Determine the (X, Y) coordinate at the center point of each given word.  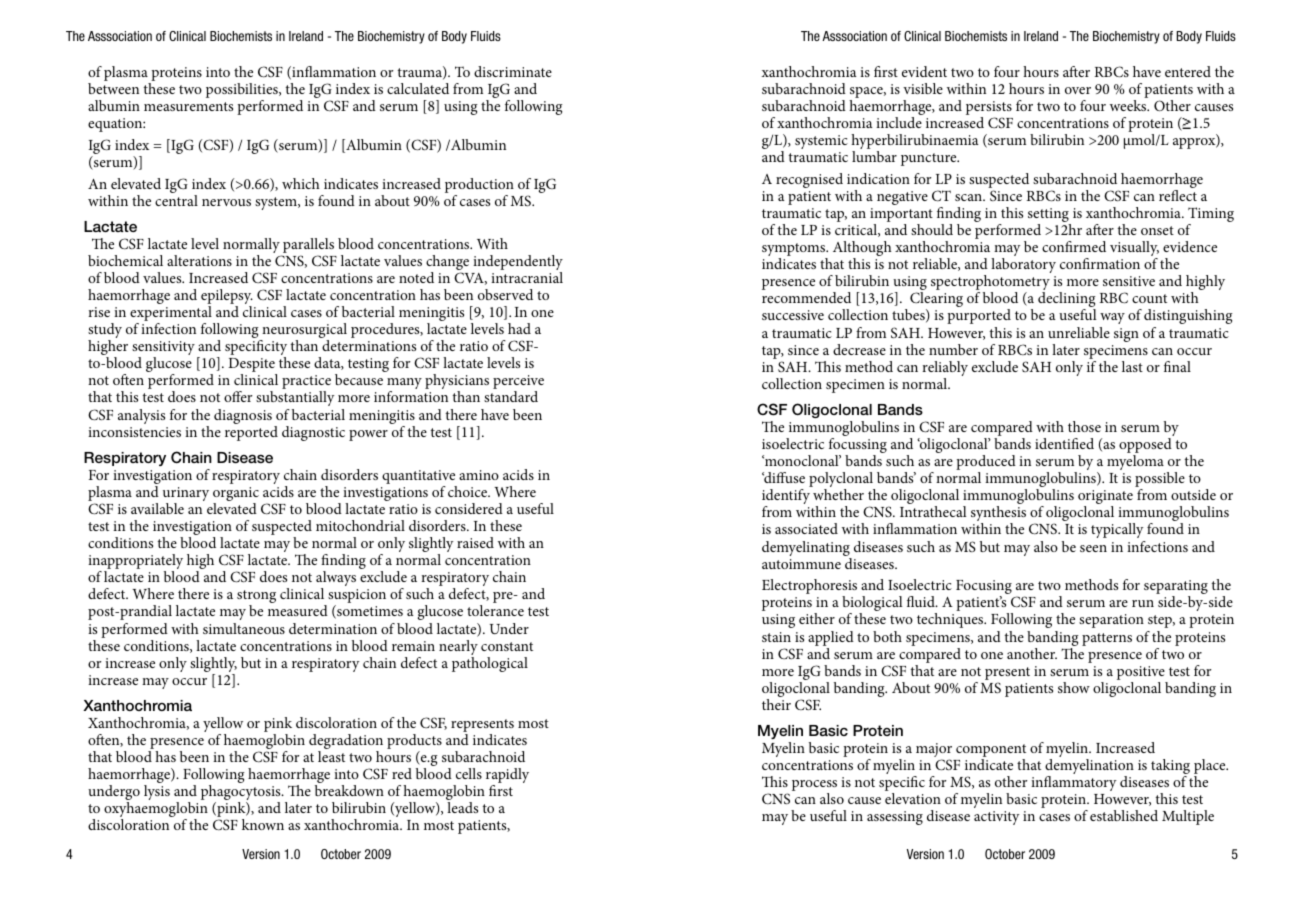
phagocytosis (242, 794)
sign (1126, 335)
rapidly (507, 777)
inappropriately (135, 563)
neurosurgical (303, 332)
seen (1093, 548)
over (1078, 90)
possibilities (243, 92)
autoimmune (801, 564)
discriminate (513, 71)
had (519, 328)
